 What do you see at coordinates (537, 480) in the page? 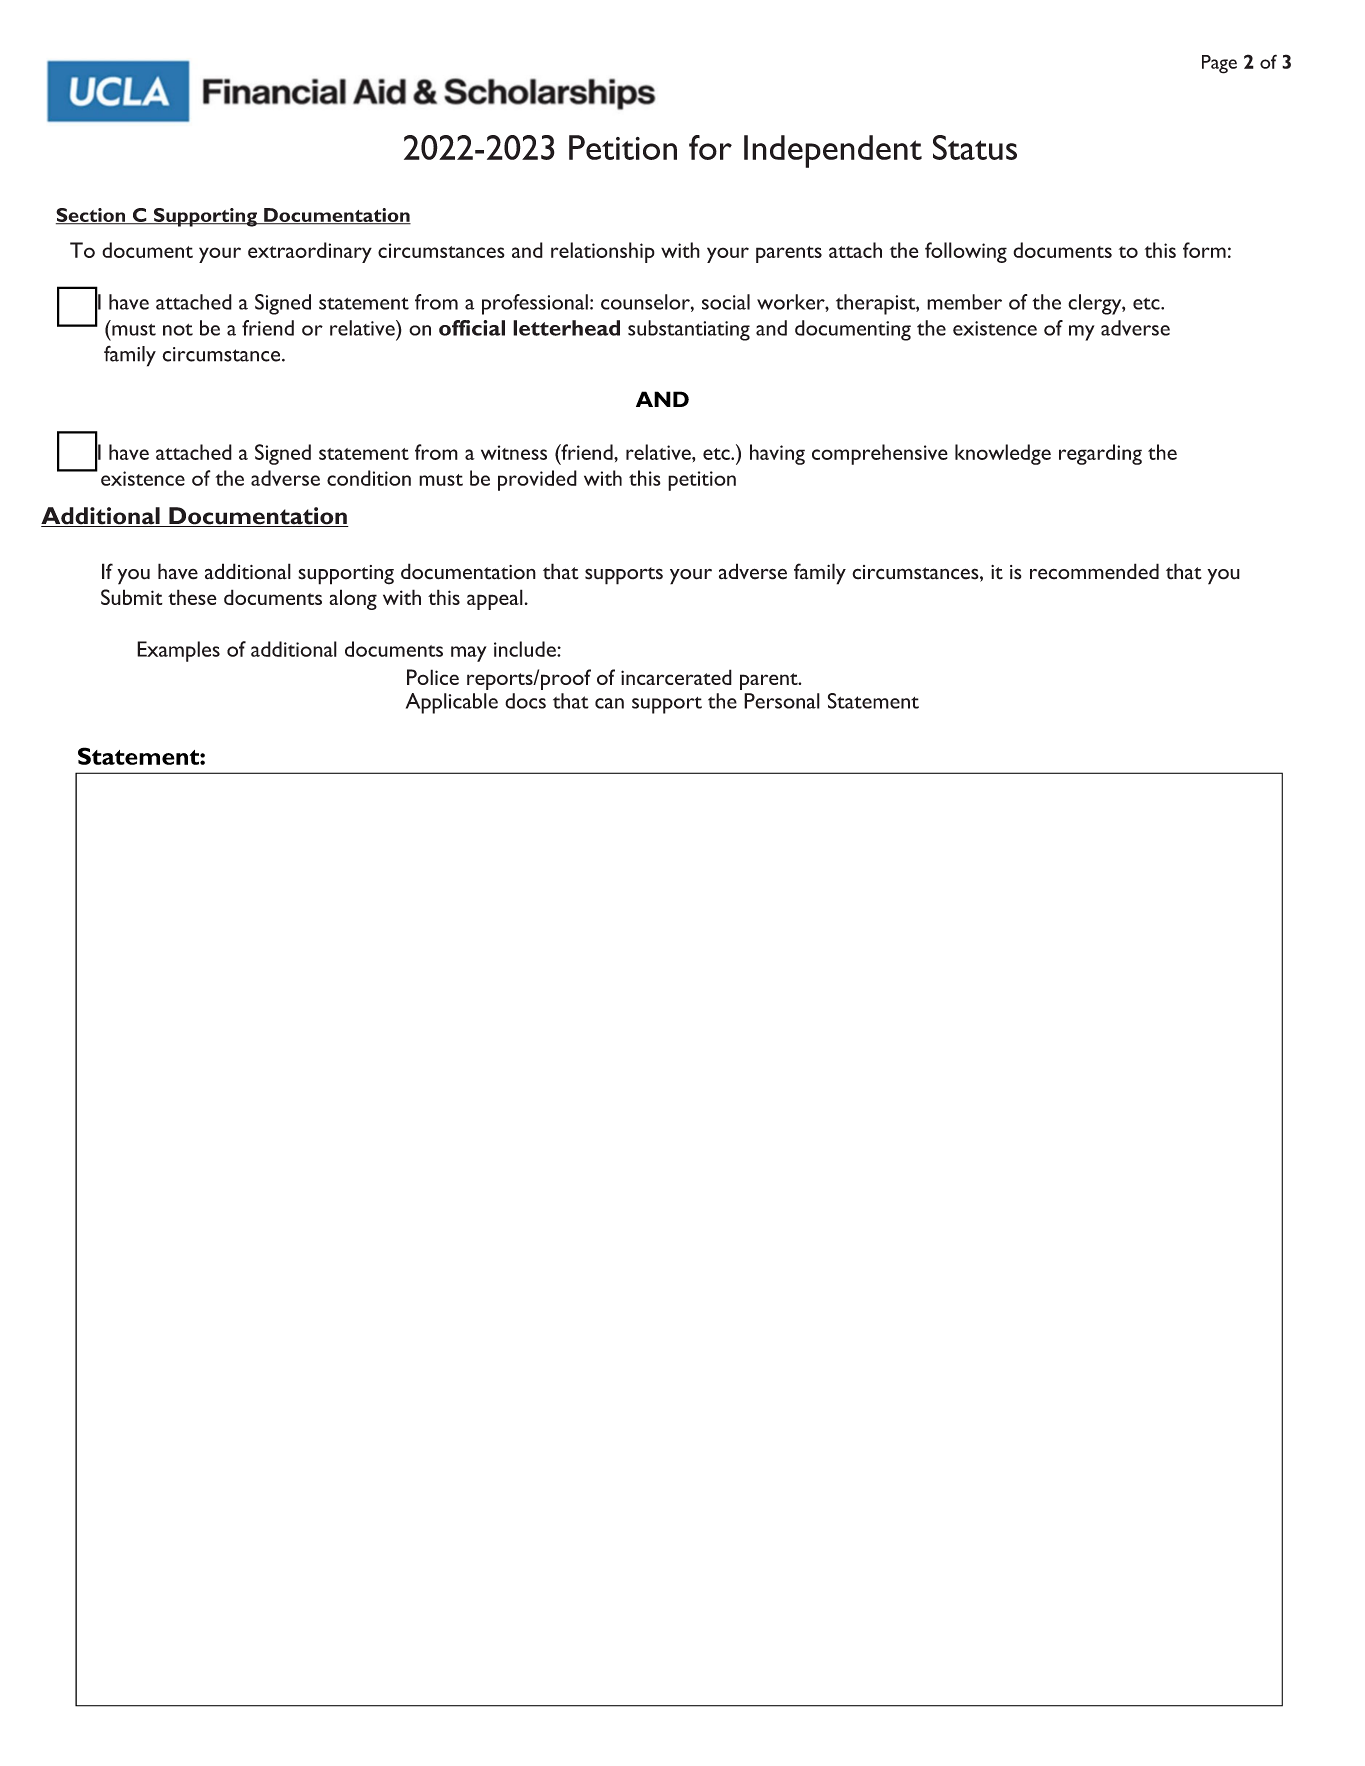
I see `provided` at bounding box center [537, 480].
